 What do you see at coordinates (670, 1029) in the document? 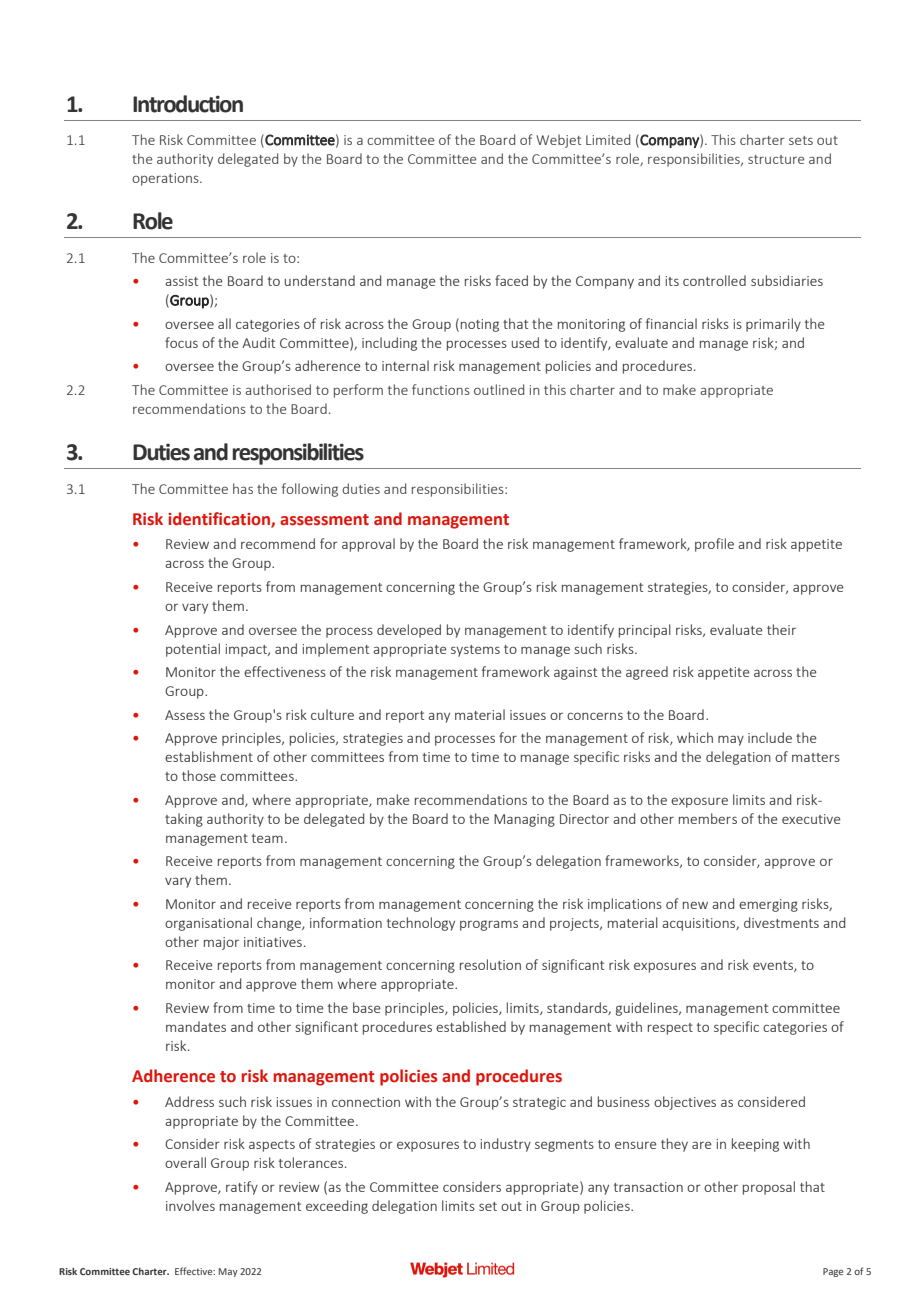
I see `respect` at bounding box center [670, 1029].
